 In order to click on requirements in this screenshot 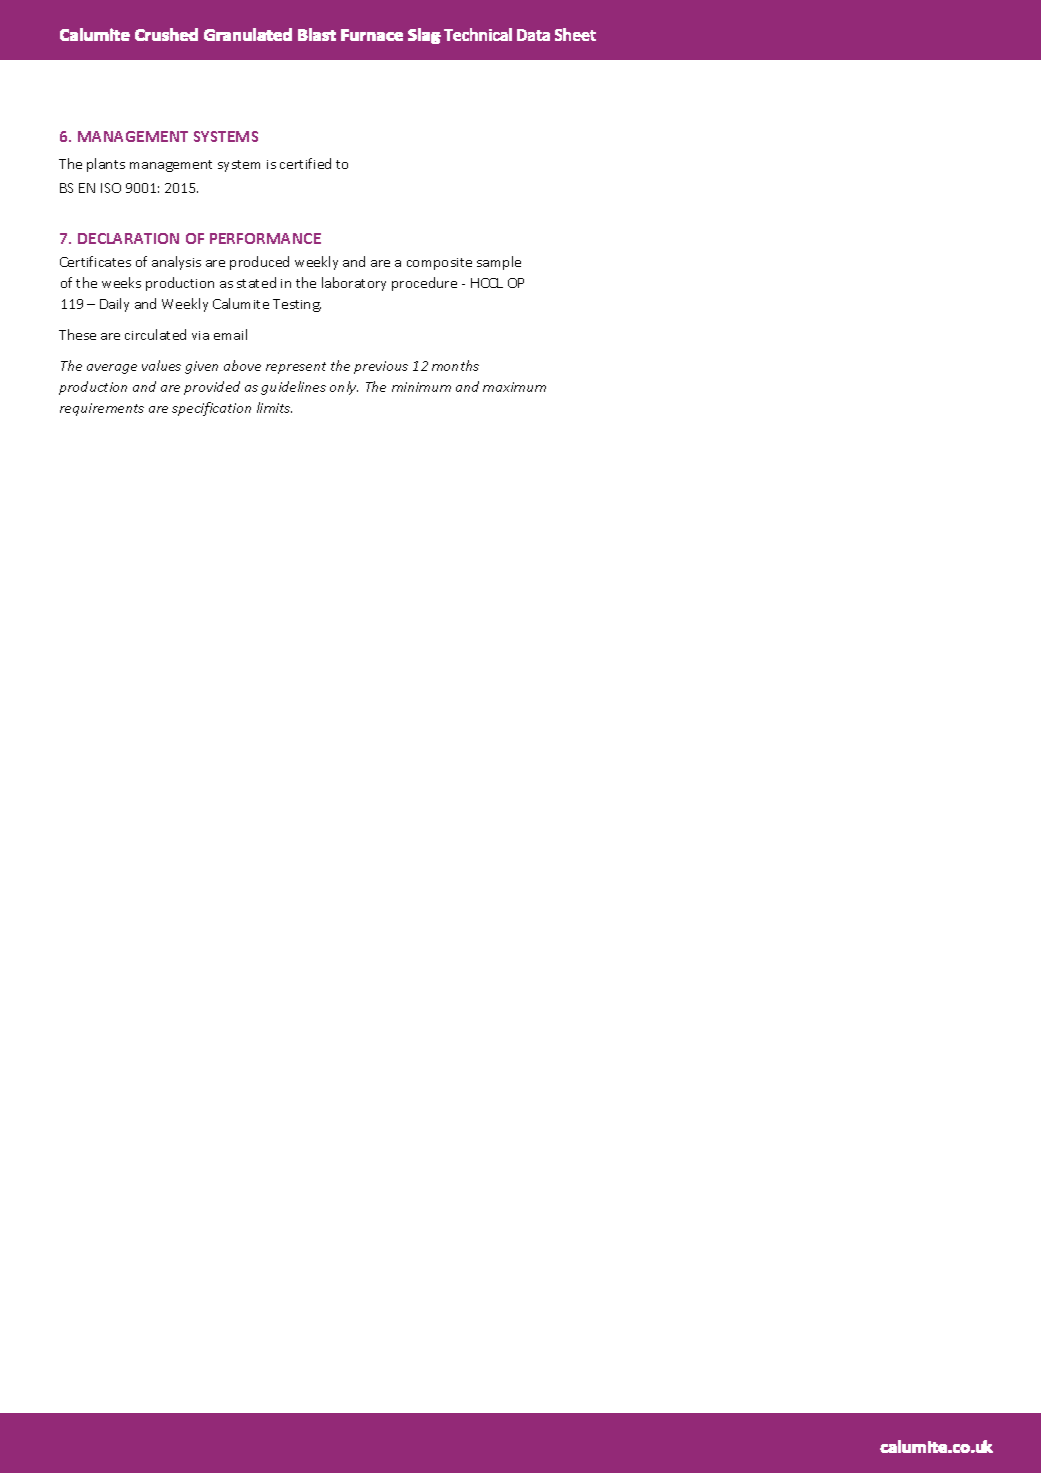, I will do `click(102, 409)`.
